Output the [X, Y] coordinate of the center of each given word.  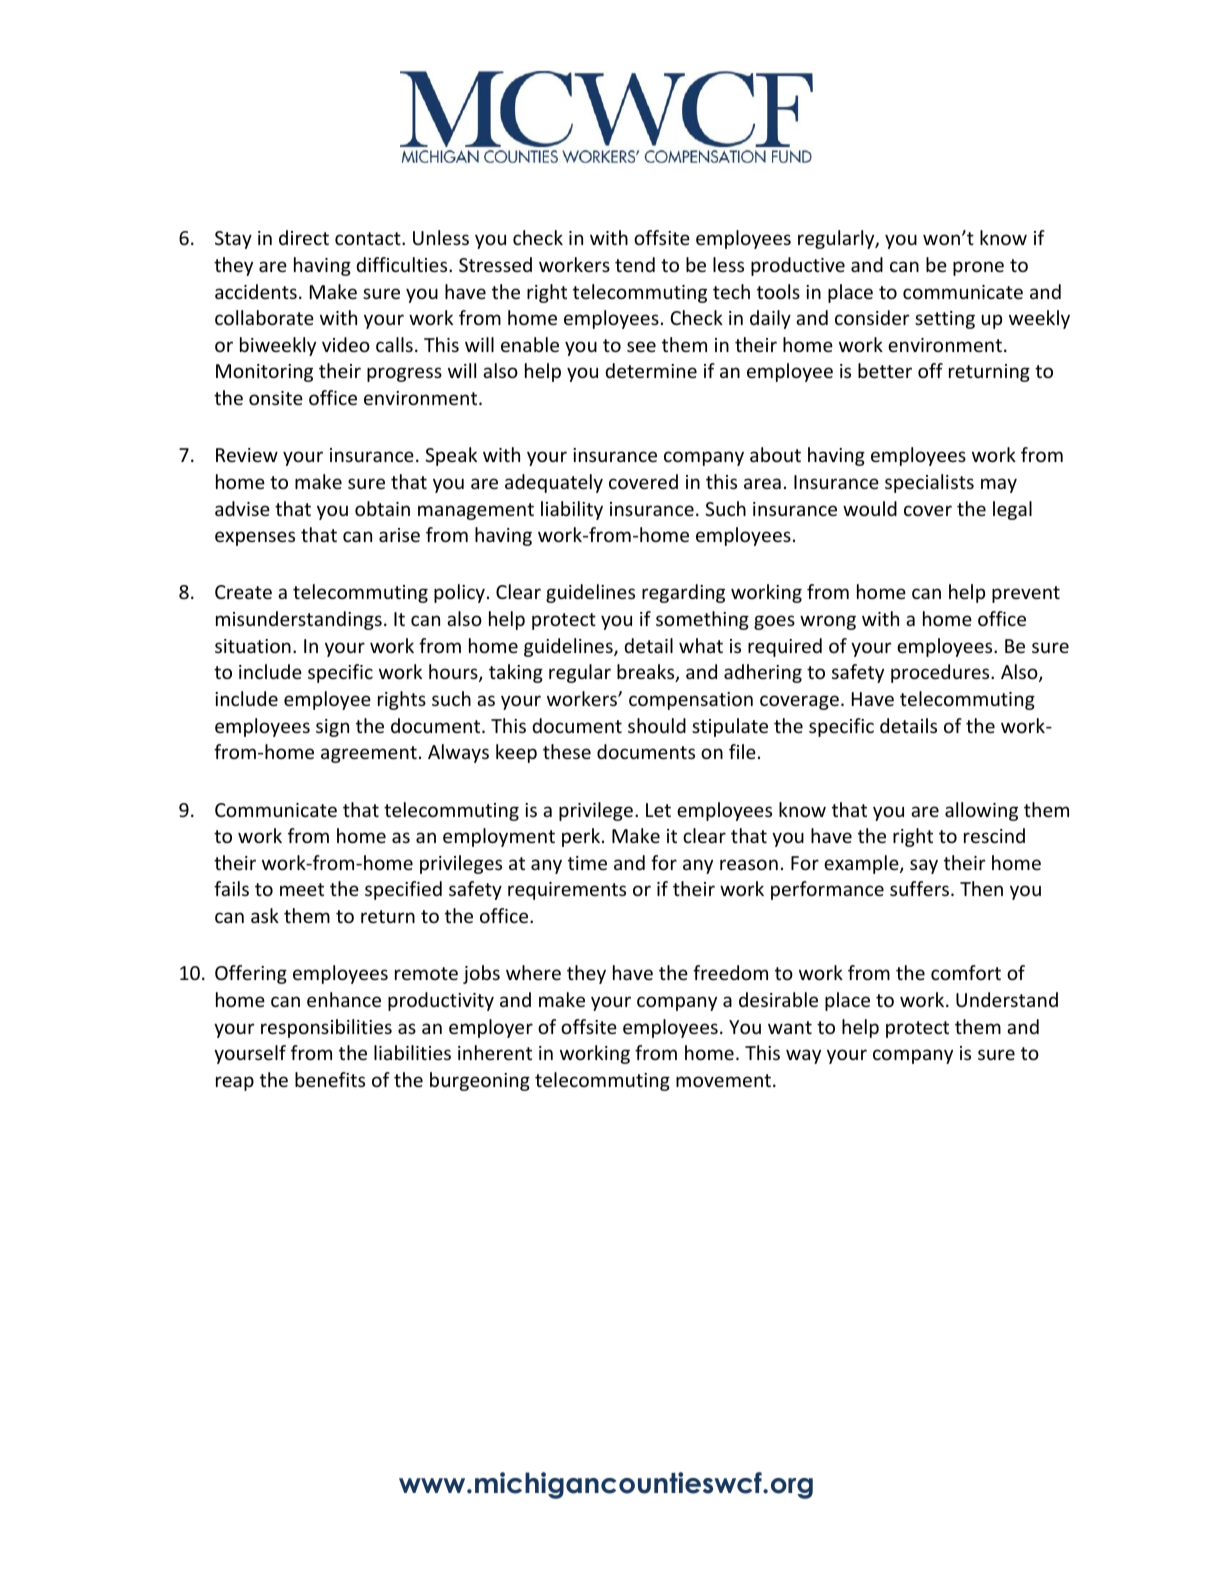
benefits [330, 1079]
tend [635, 264]
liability [572, 510]
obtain [382, 508]
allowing [981, 811]
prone [978, 268]
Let [658, 810]
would [870, 508]
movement [725, 1080]
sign [332, 728]
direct [304, 237]
